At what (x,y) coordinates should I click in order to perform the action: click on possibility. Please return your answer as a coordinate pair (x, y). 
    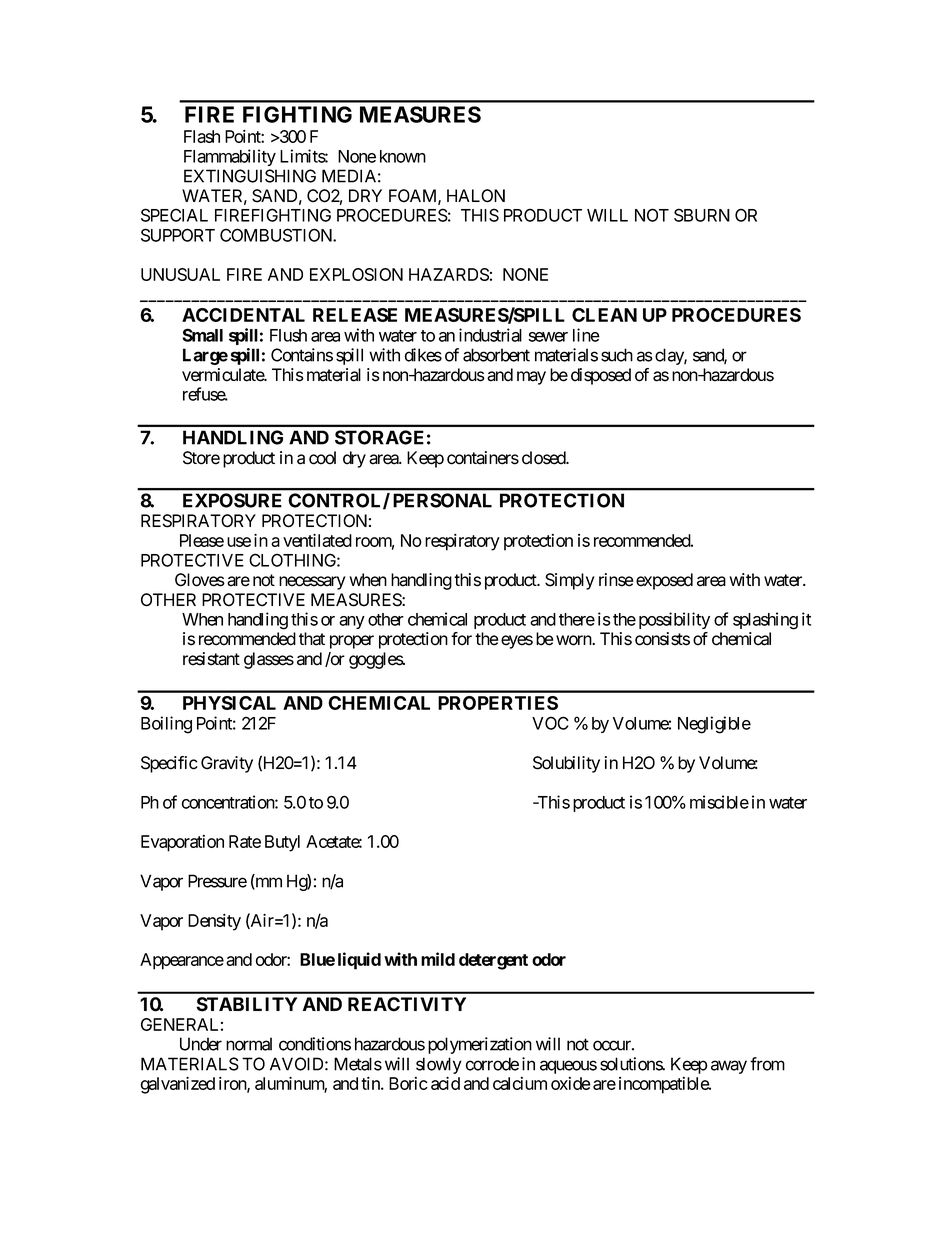
    Looking at the image, I should click on (674, 620).
